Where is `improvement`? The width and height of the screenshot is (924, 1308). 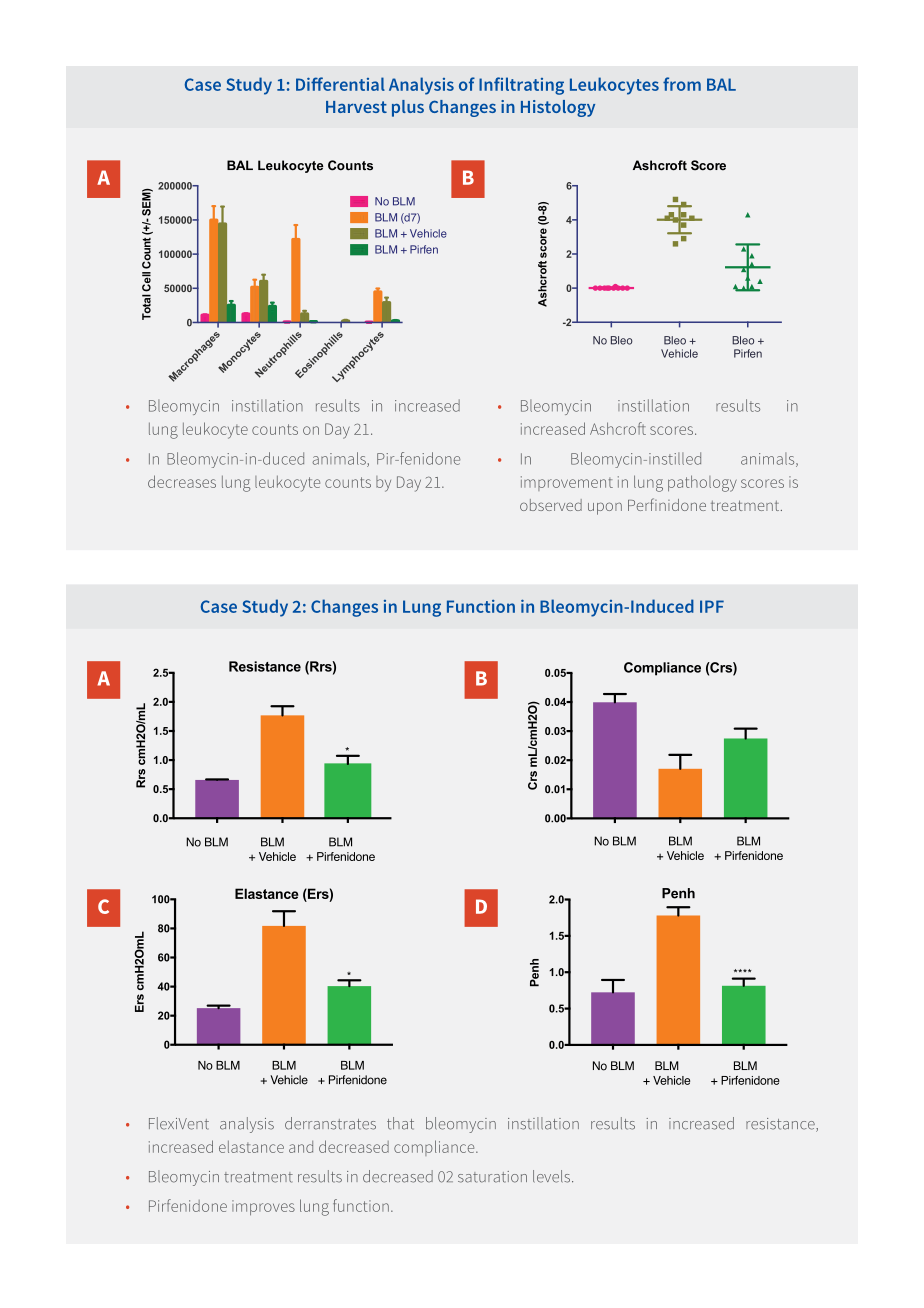
improvement is located at coordinates (567, 483).
